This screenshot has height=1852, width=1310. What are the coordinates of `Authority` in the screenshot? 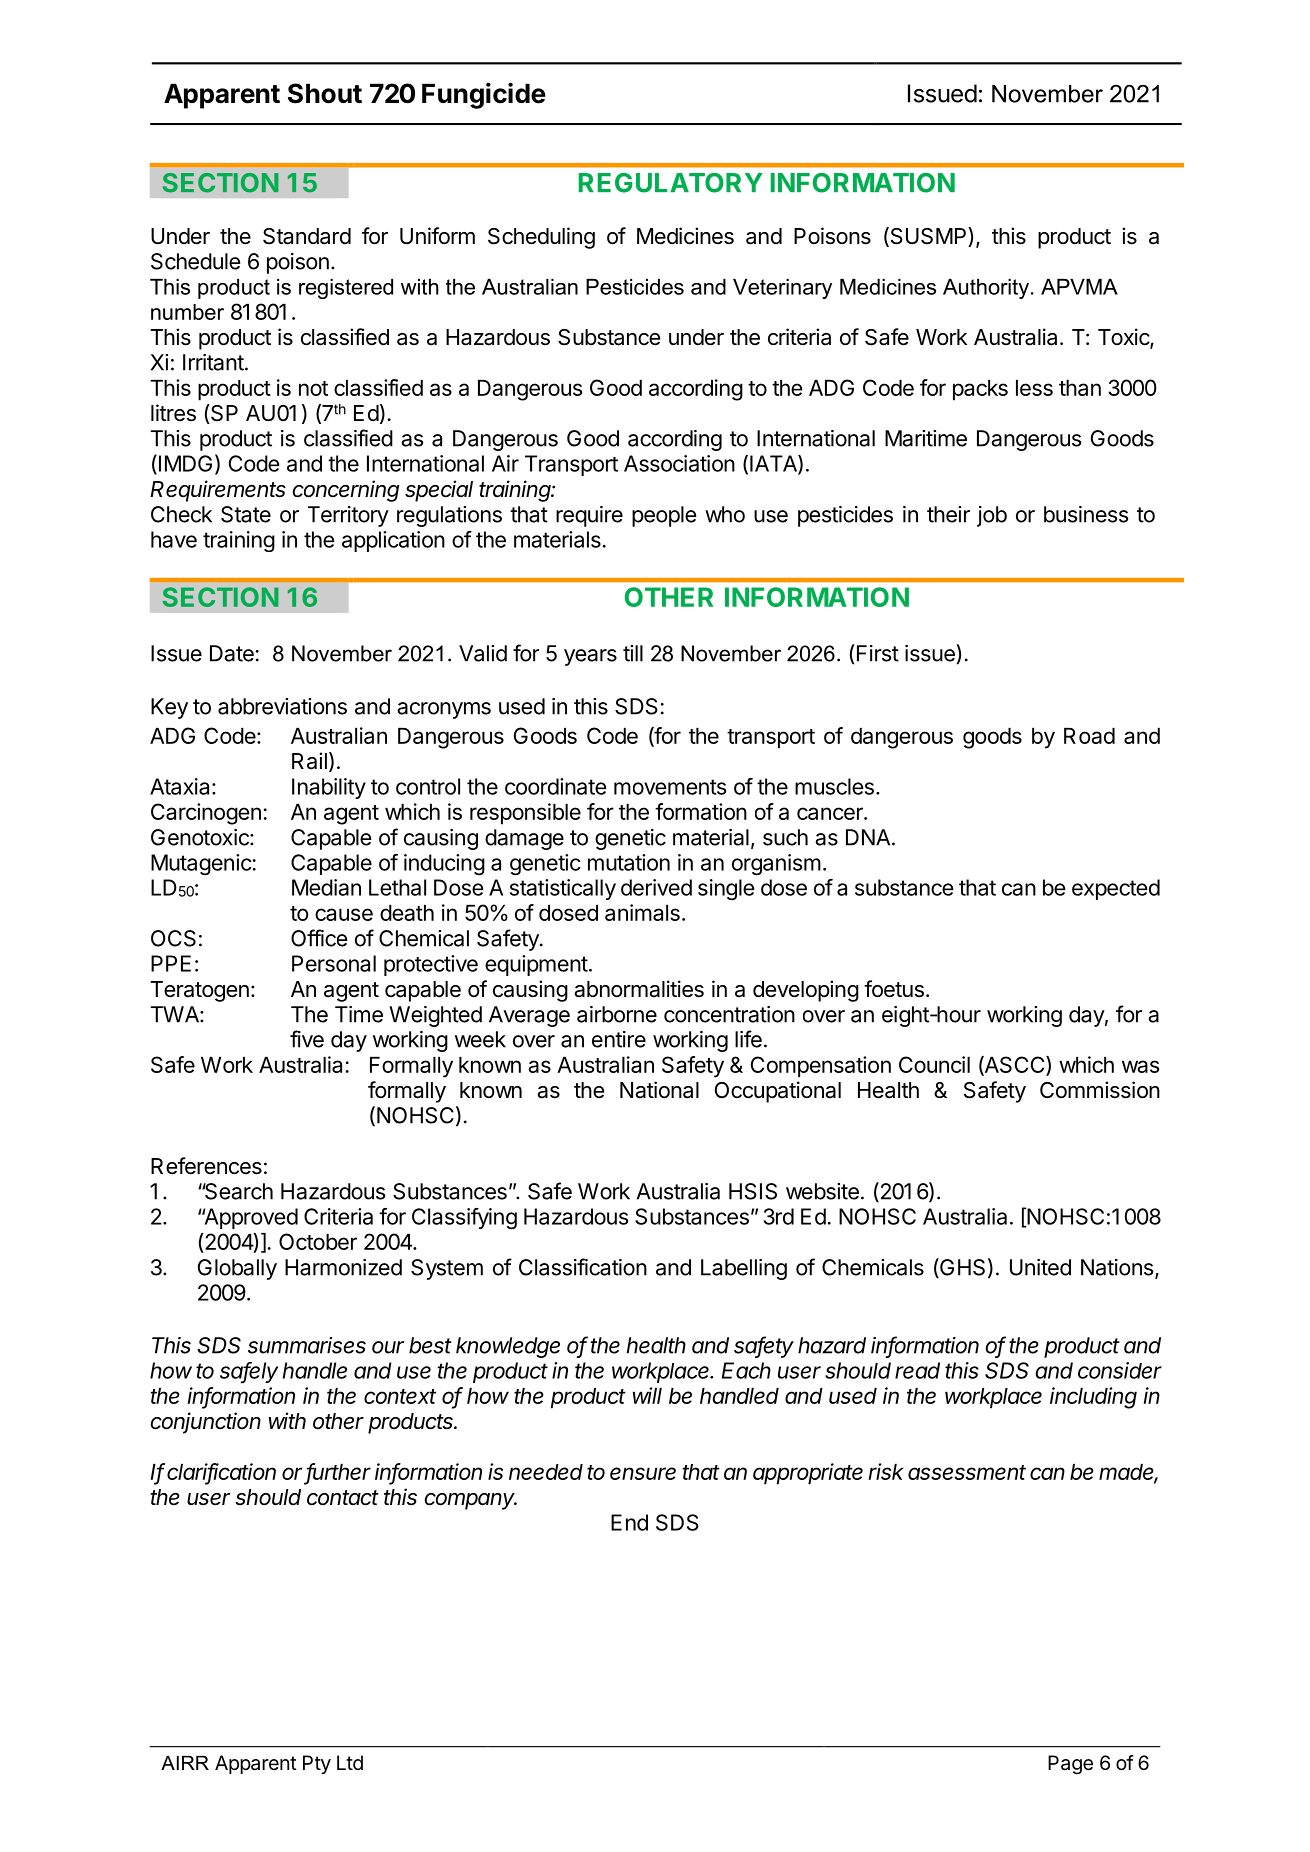 It's located at (986, 289).
